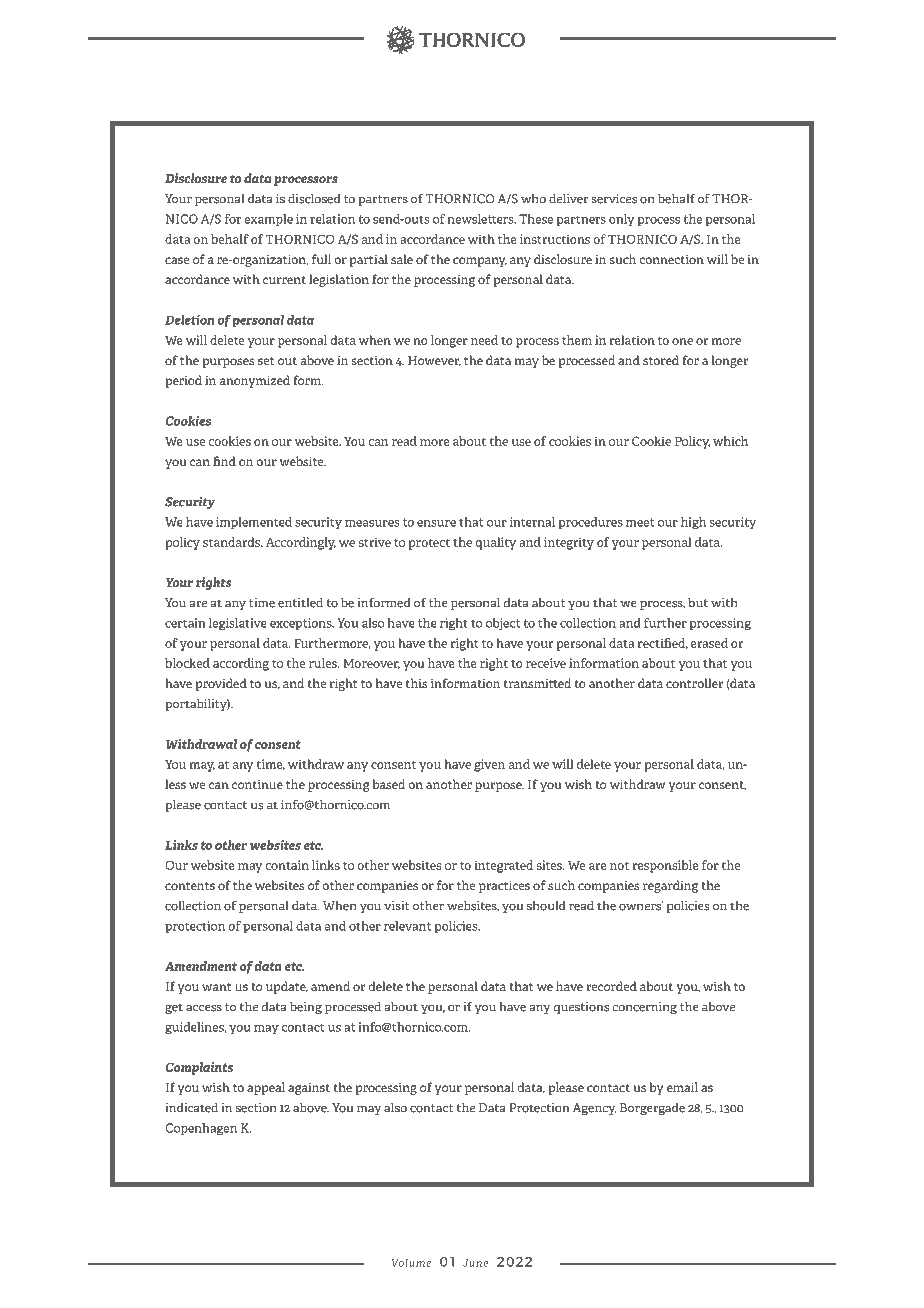 Image resolution: width=924 pixels, height=1308 pixels. What do you see at coordinates (269, 220) in the page?
I see `example` at bounding box center [269, 220].
